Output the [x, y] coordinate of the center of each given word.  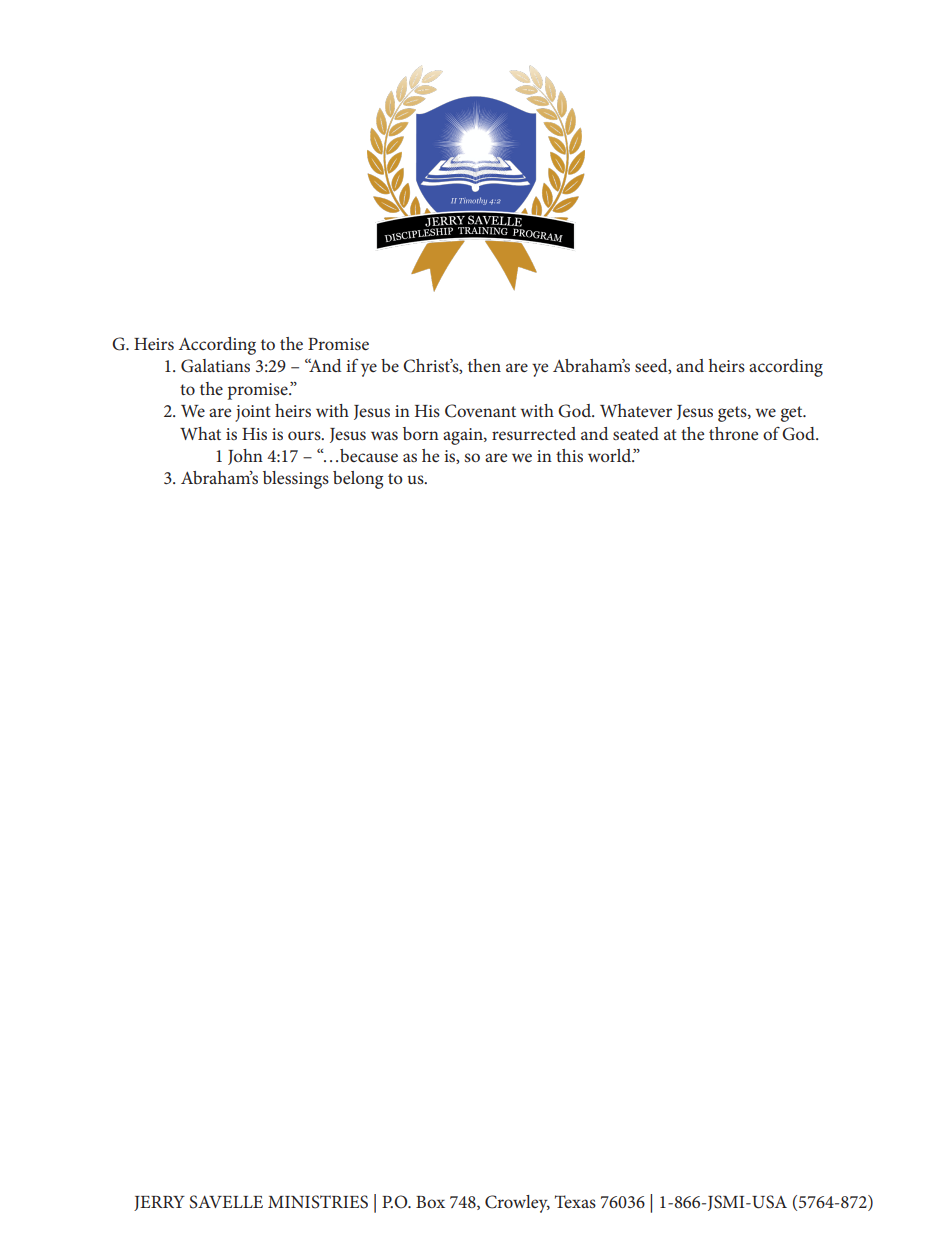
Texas [575, 1201]
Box [430, 1202]
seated [636, 433]
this [569, 455]
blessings [296, 480]
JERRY [159, 1203]
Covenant [480, 411]
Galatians [215, 366]
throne [733, 433]
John [245, 457]
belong [358, 480]
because [369, 455]
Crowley [517, 1204]
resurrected [534, 433]
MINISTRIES [318, 1202]
